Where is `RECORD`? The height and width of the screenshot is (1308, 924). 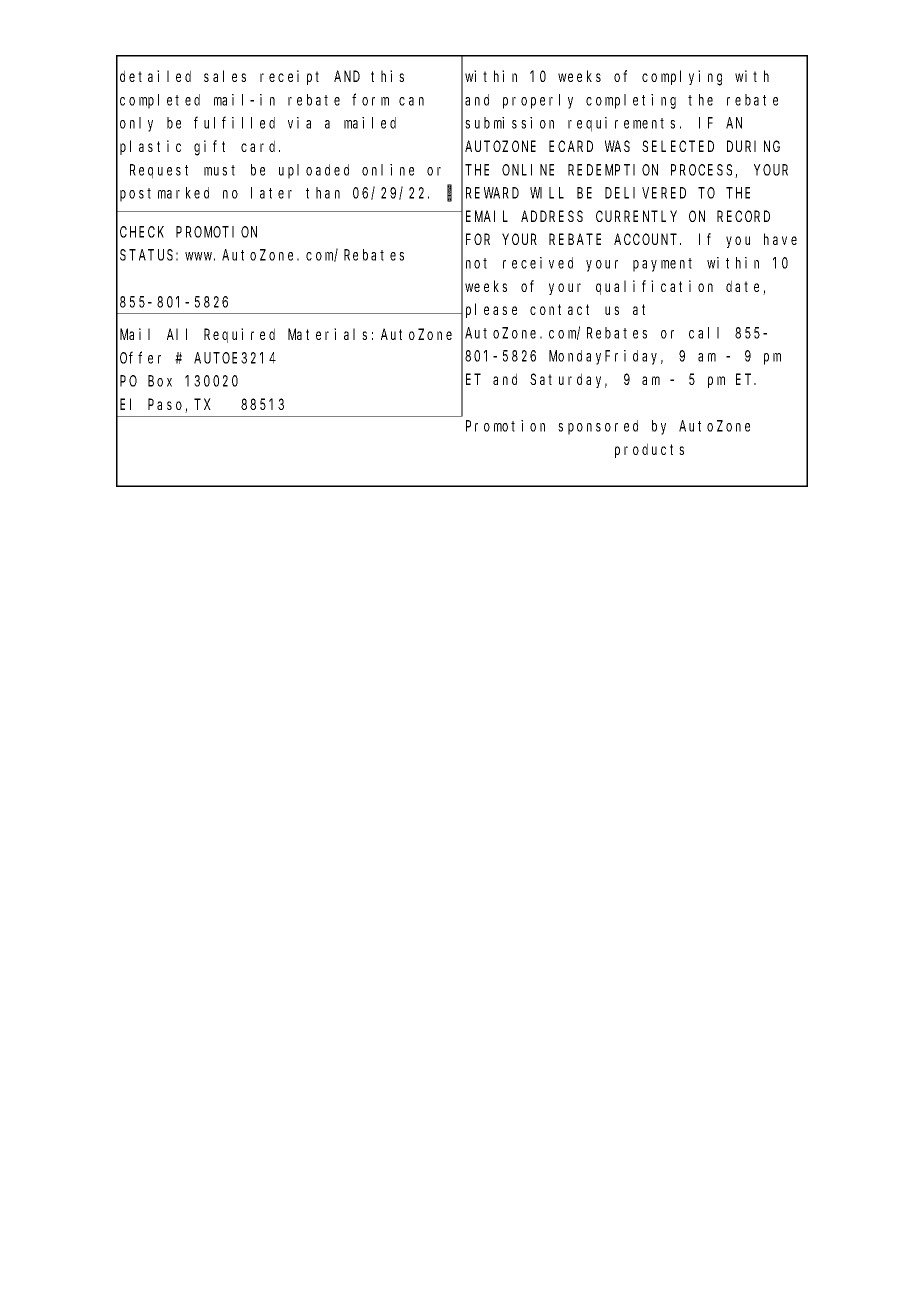 RECORD is located at coordinates (743, 216).
